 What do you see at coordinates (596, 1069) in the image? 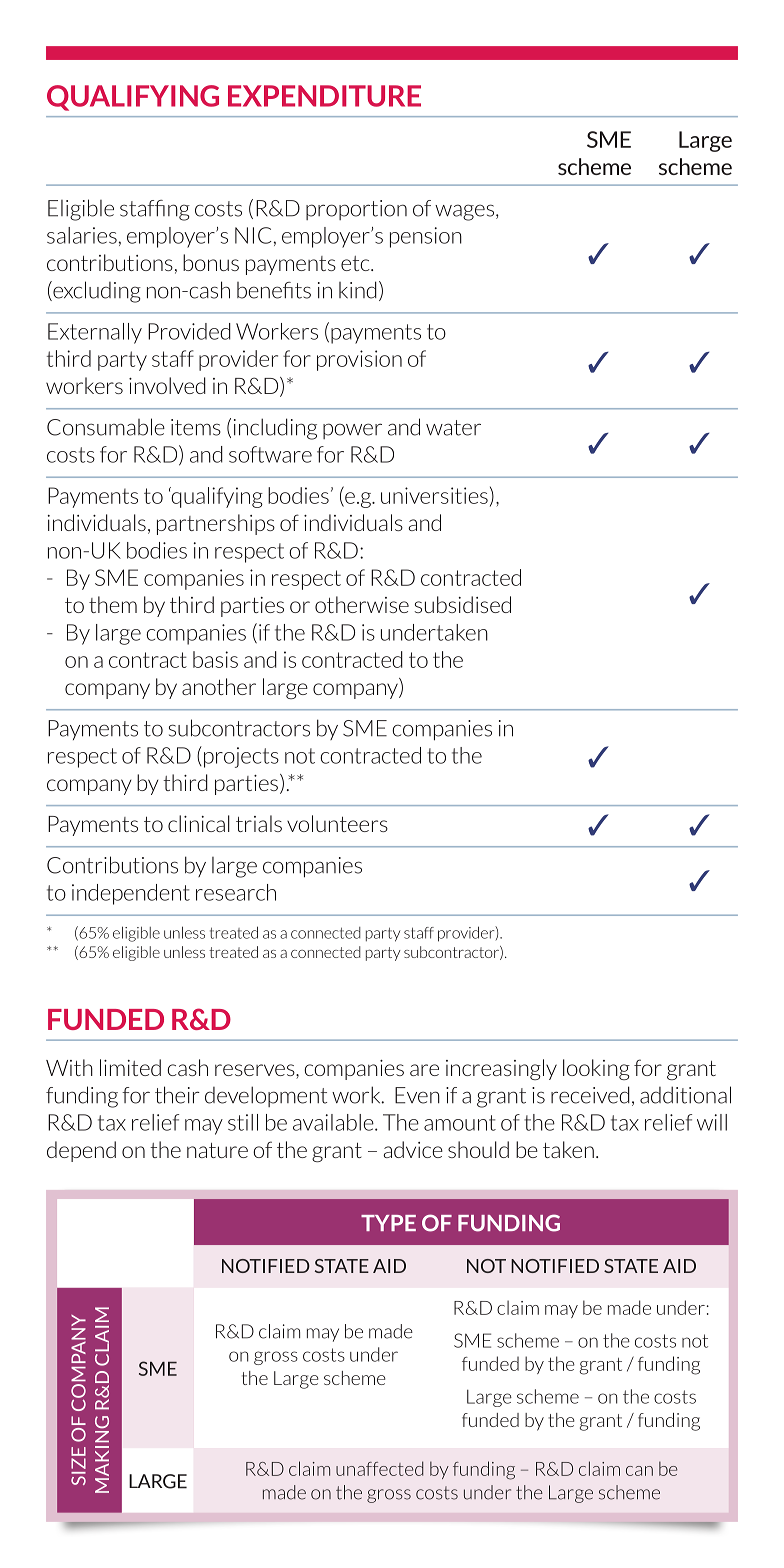
I see `looking` at bounding box center [596, 1069].
